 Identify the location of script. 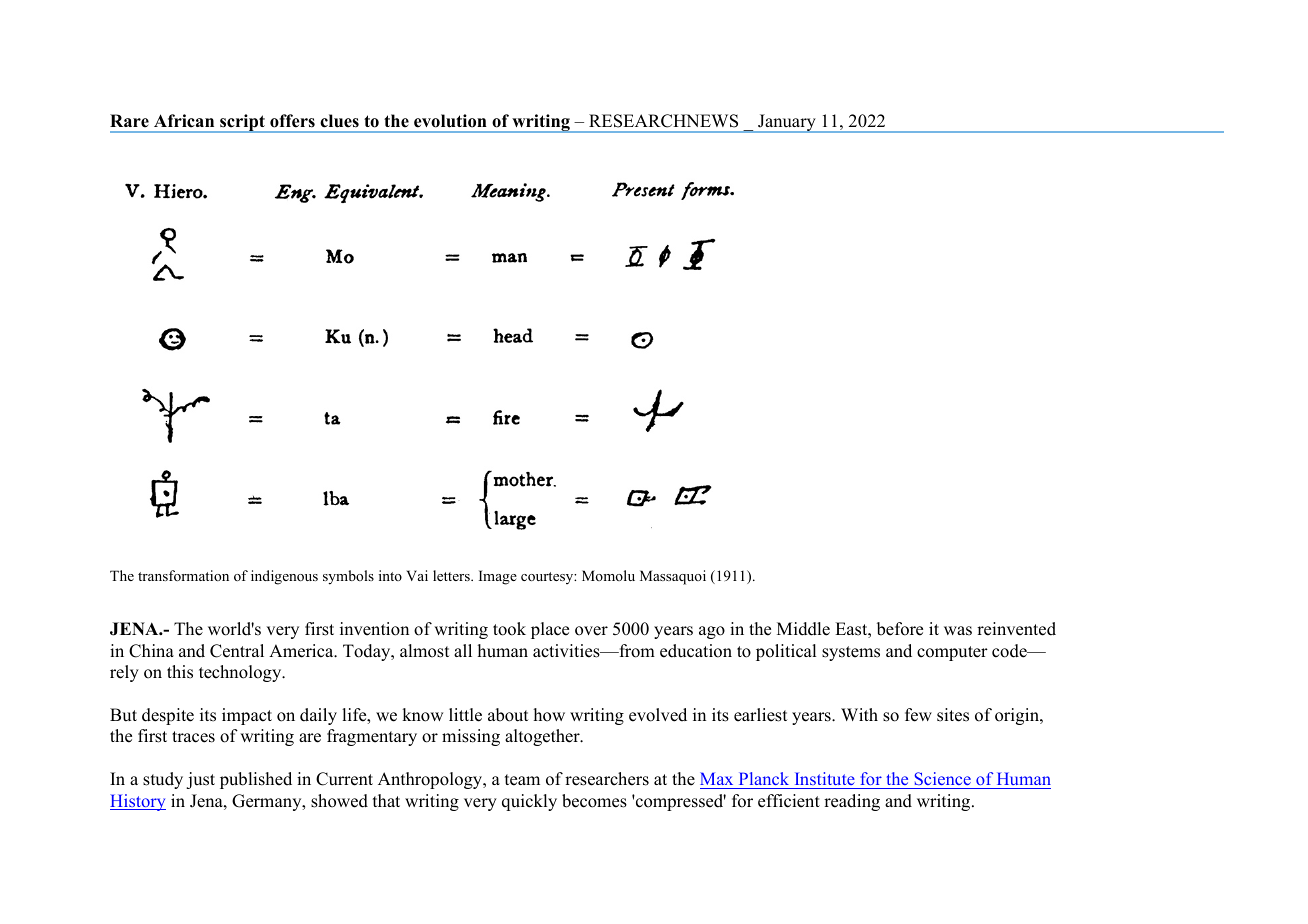
(242, 123).
